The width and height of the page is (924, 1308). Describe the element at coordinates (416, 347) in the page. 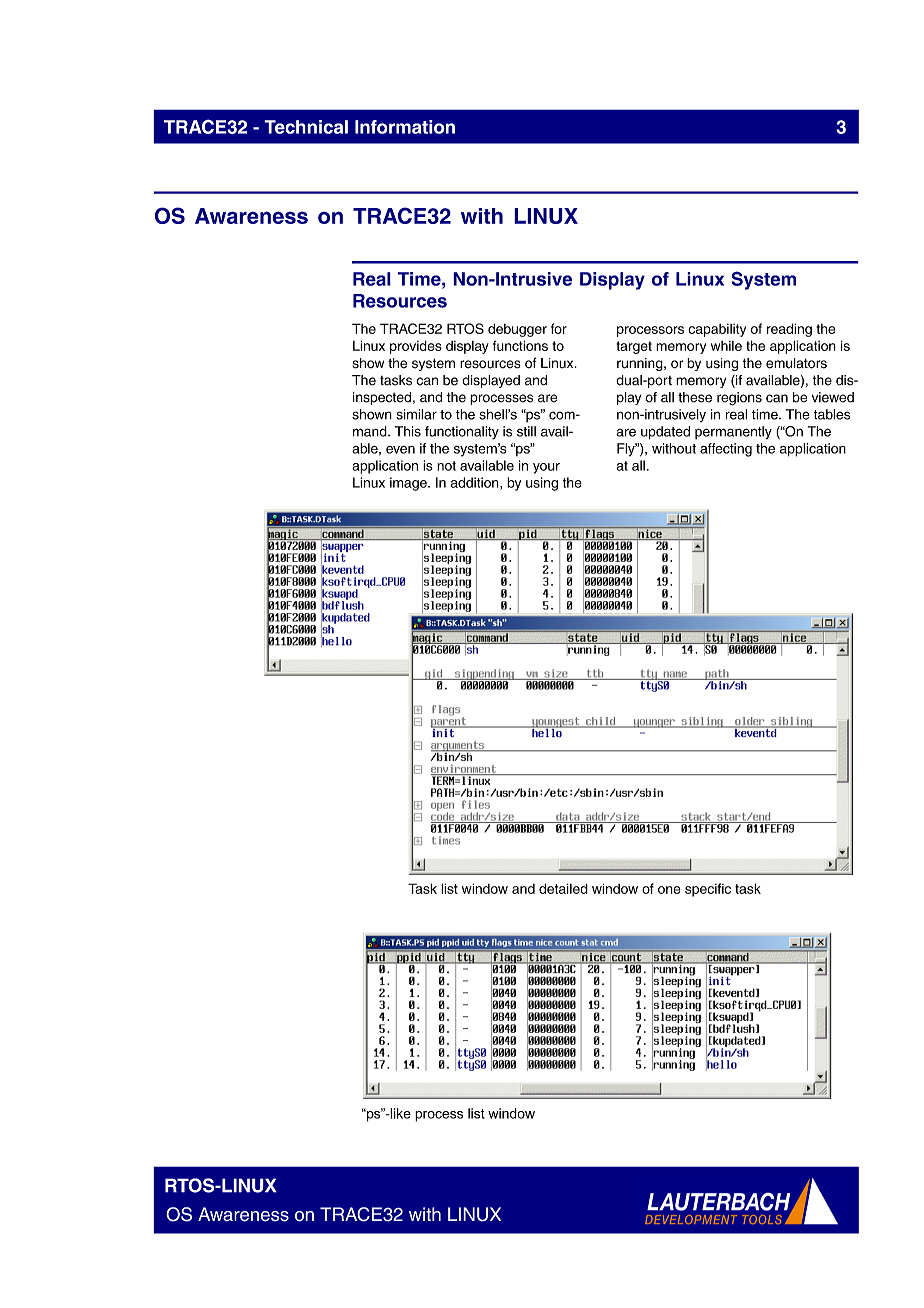

I see `provides` at that location.
